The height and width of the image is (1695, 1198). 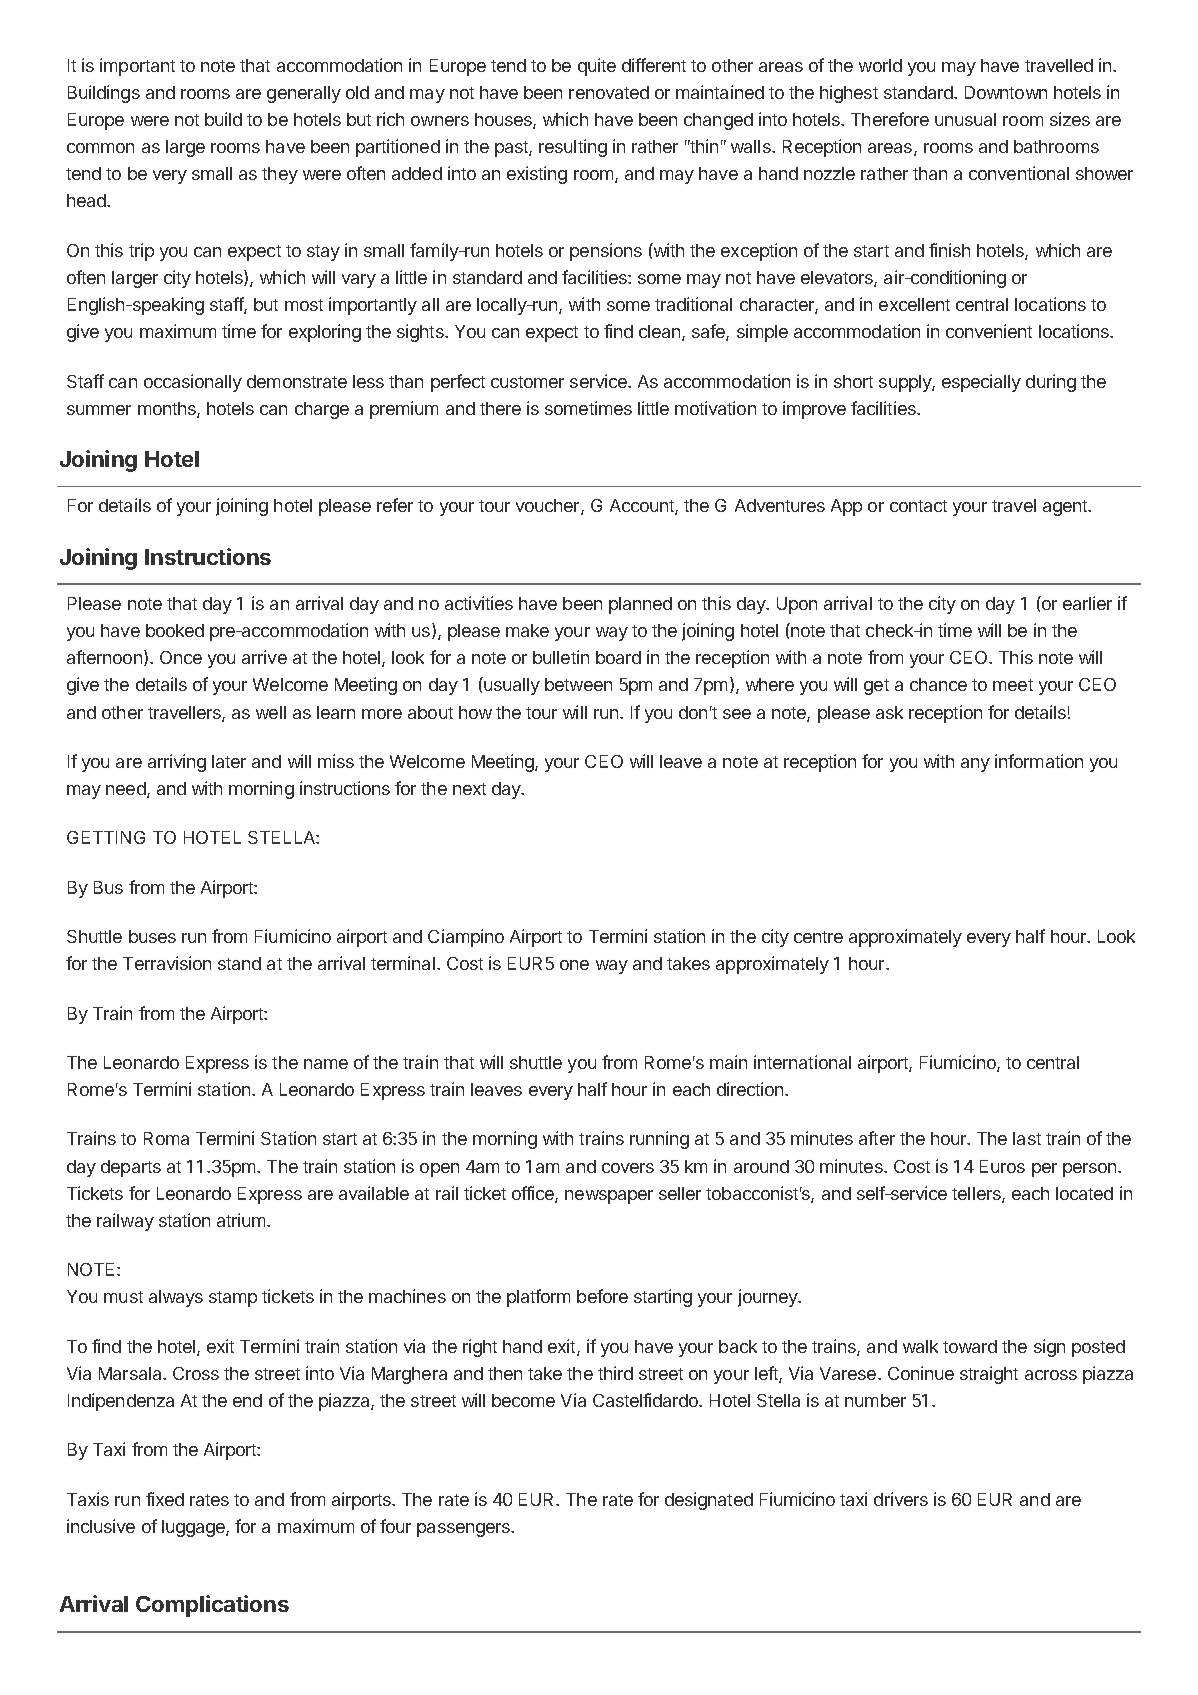 What do you see at coordinates (659, 1140) in the image?
I see `running` at bounding box center [659, 1140].
